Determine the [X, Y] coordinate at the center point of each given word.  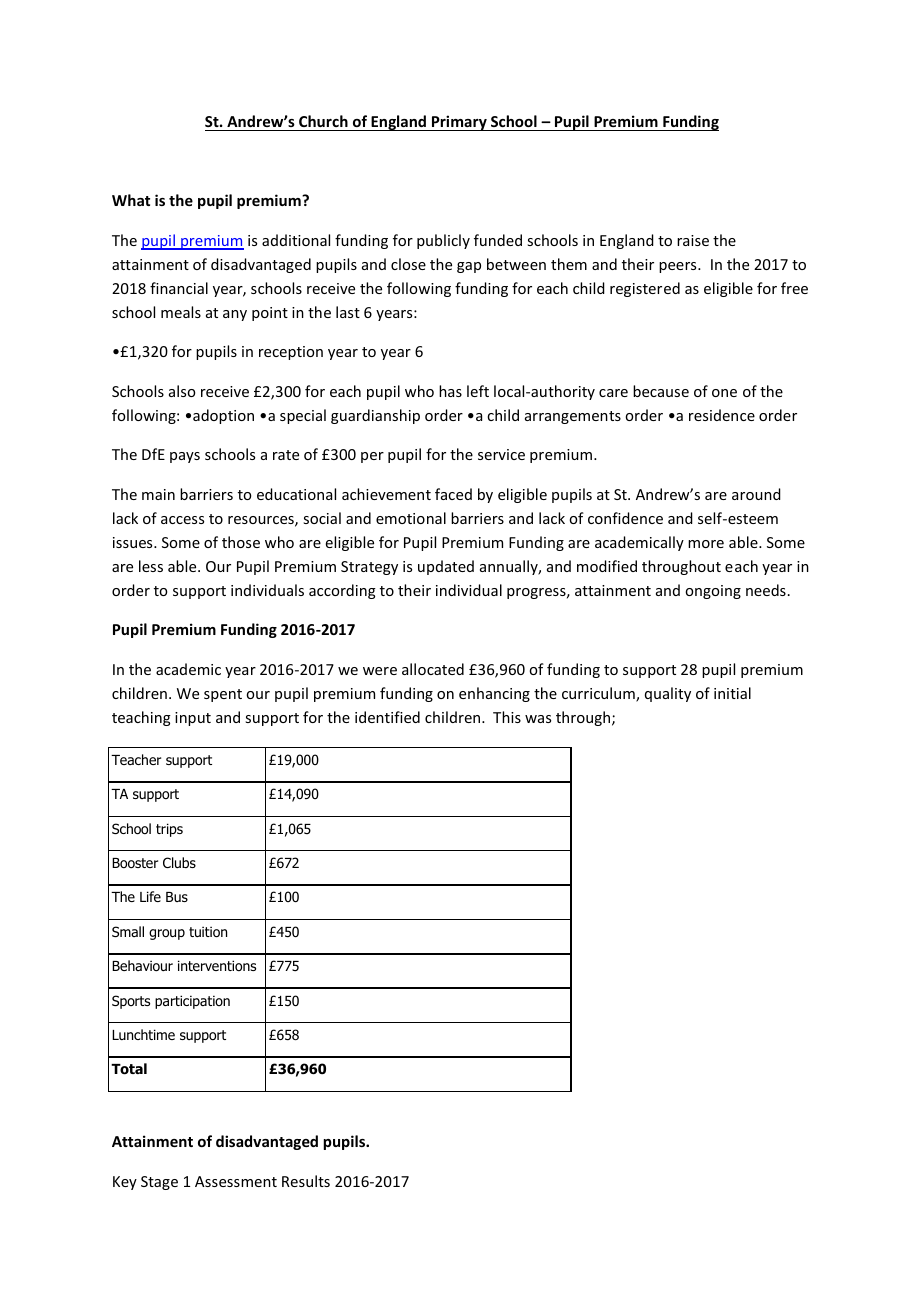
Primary [459, 123]
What [131, 200]
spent [223, 695]
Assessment [236, 1181]
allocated [433, 669]
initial [732, 693]
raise [693, 240]
